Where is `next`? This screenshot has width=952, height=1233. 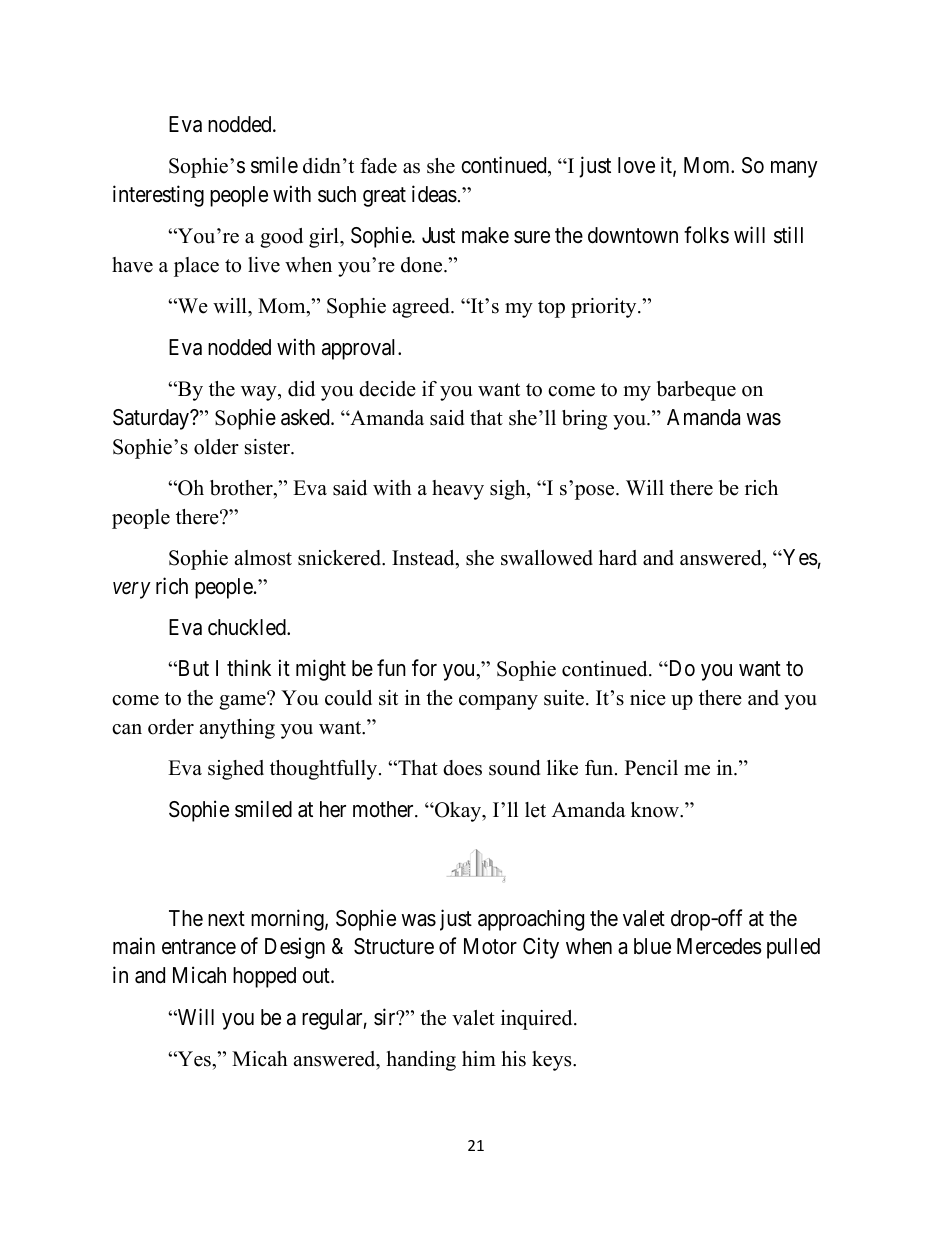
next is located at coordinates (226, 919).
